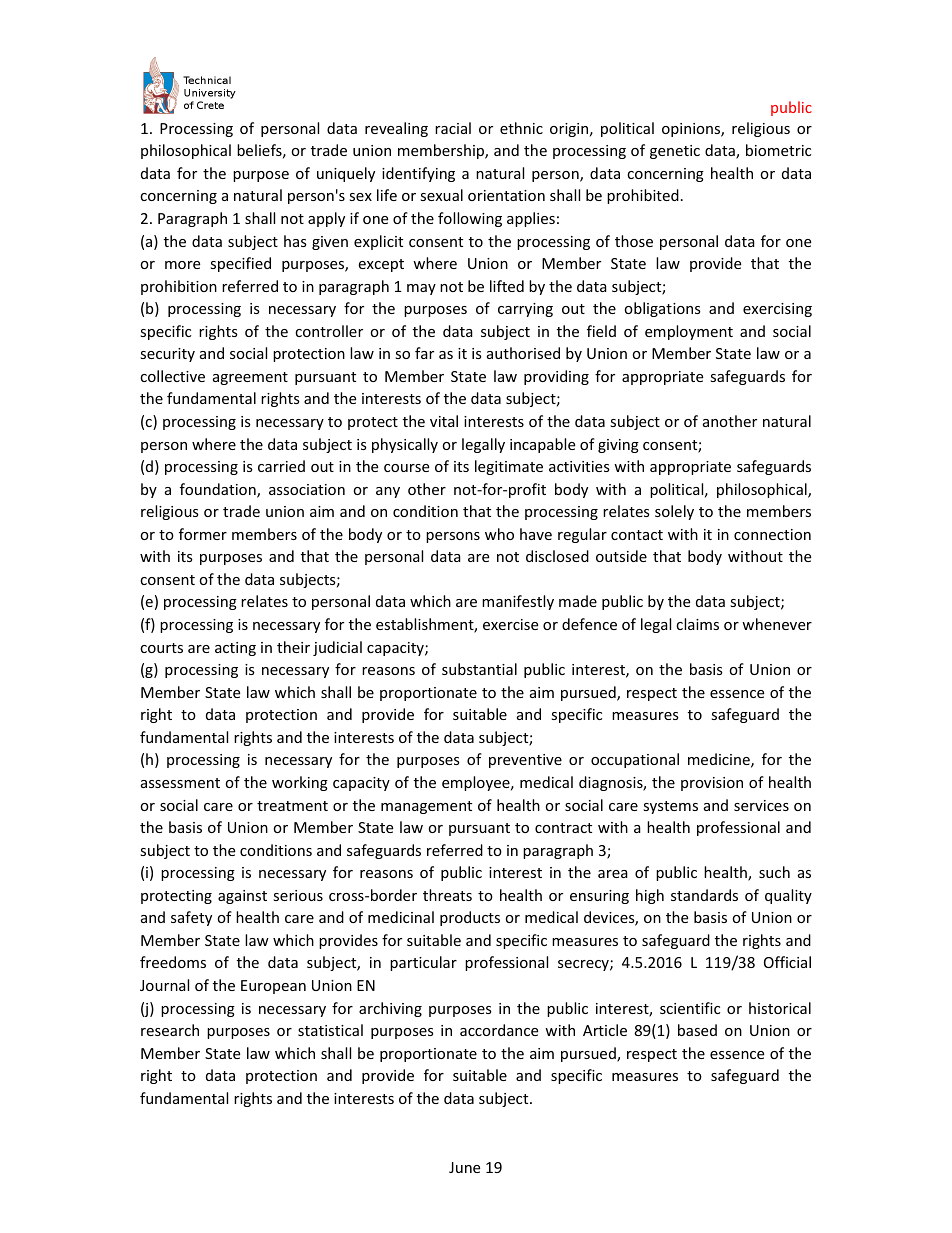 The height and width of the image is (1233, 952). Describe the element at coordinates (453, 128) in the image. I see `racial` at that location.
